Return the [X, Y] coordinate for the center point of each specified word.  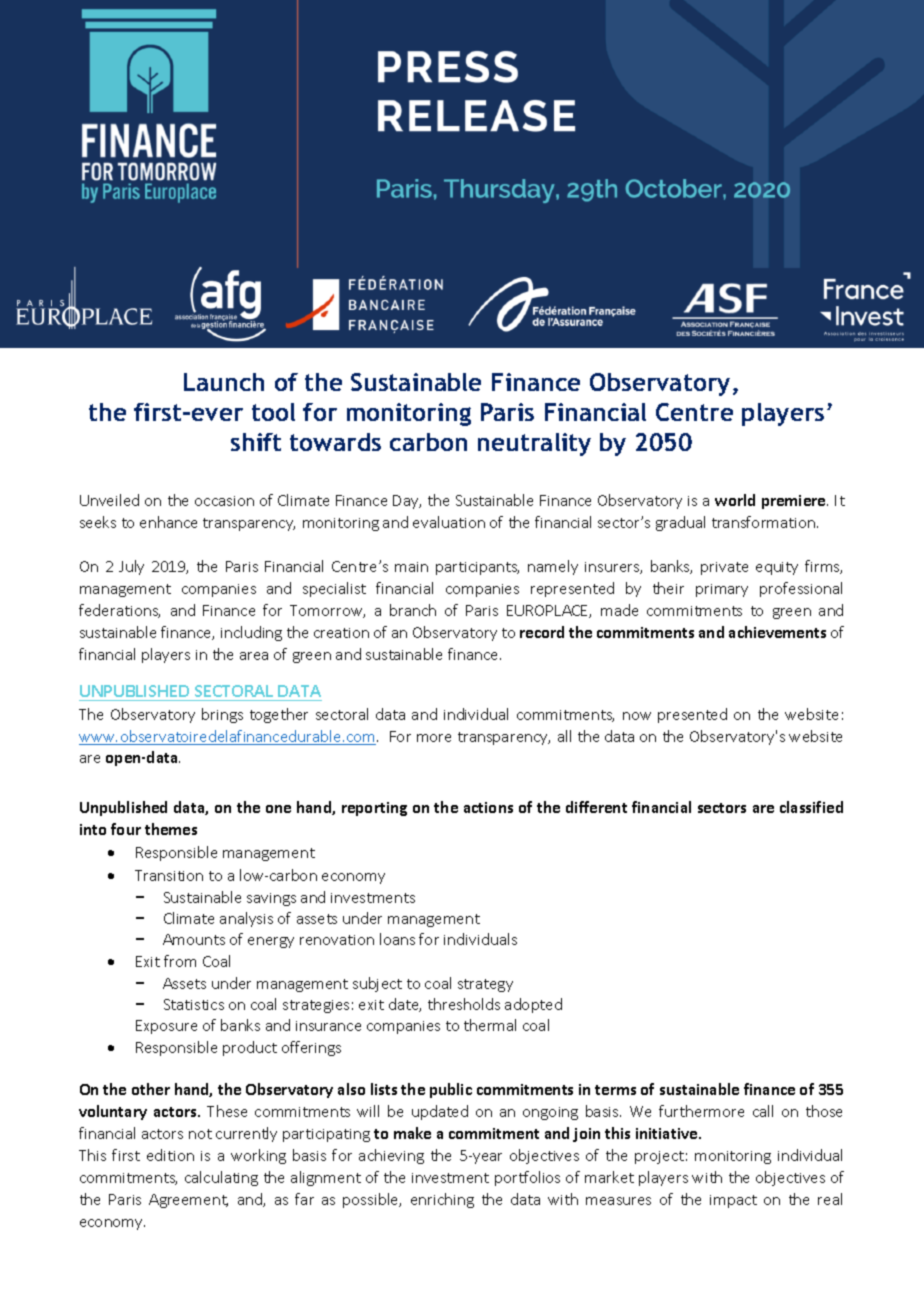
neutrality [534, 444]
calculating [221, 1178]
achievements [777, 632]
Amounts [194, 939]
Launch [224, 382]
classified [811, 807]
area [254, 656]
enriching [442, 1200]
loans [397, 939]
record [542, 632]
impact [733, 1201]
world [735, 500]
